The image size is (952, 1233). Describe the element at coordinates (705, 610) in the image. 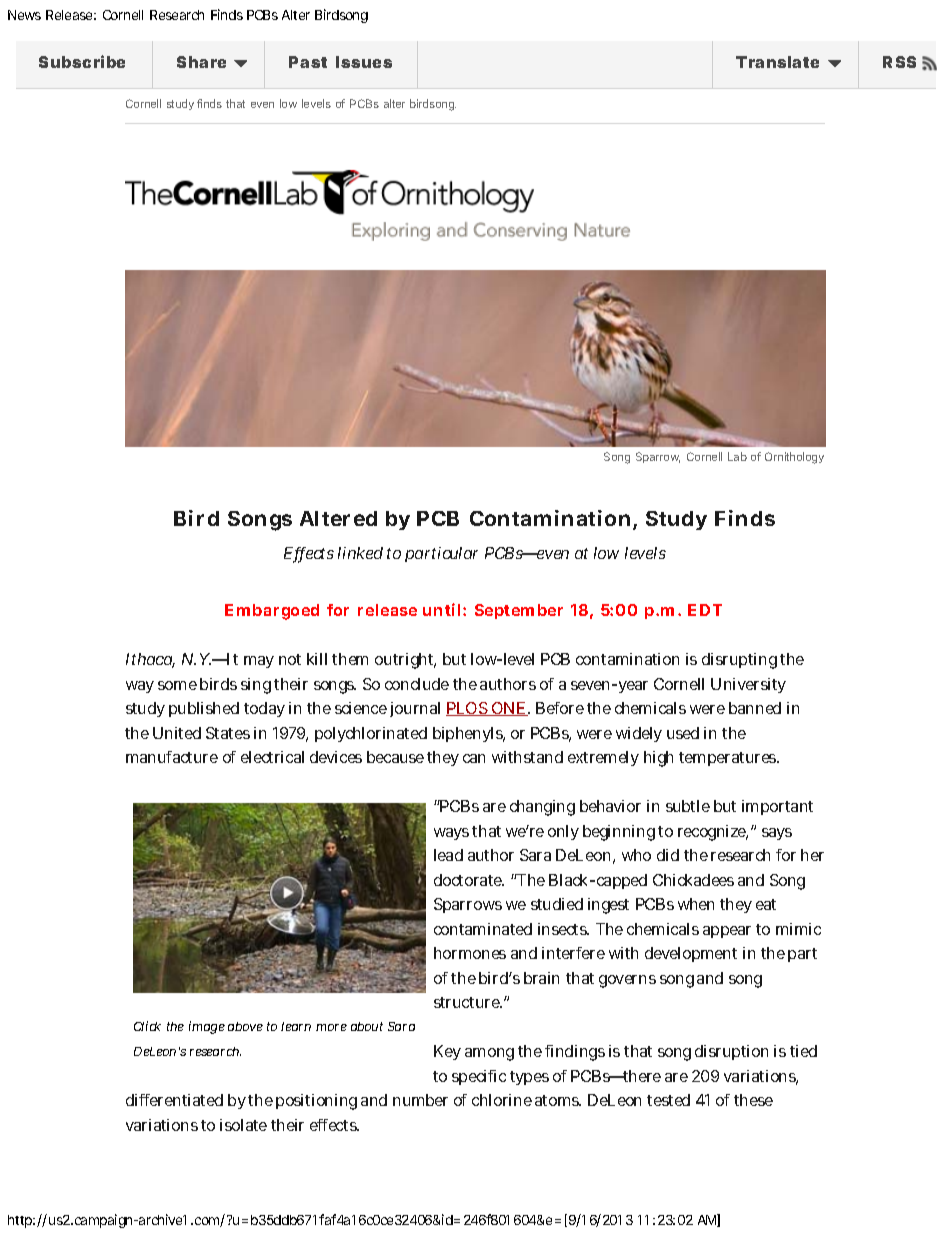

I see `EDT` at that location.
